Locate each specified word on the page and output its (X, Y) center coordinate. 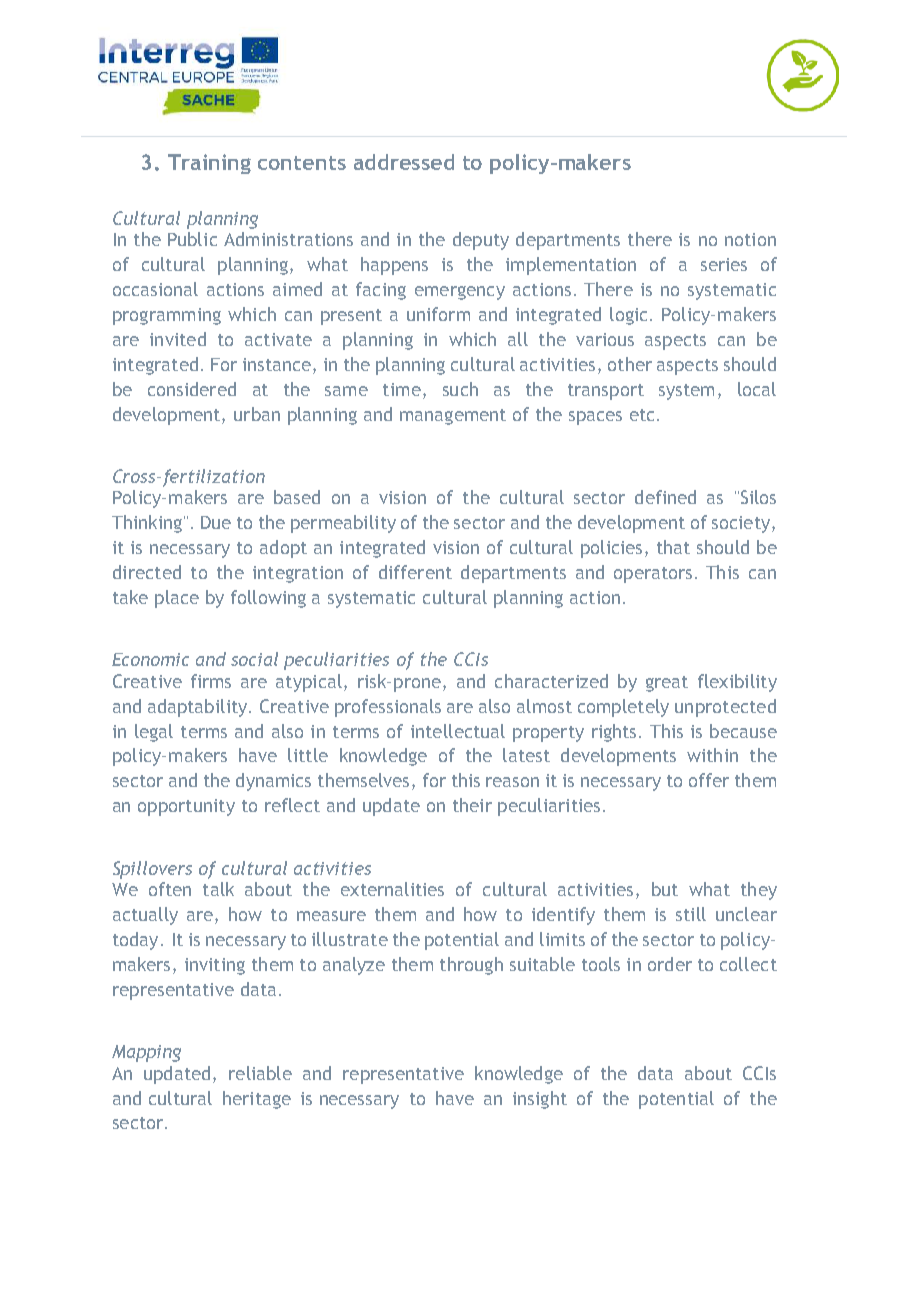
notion (750, 239)
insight (540, 1100)
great (667, 684)
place (177, 599)
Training (209, 164)
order (670, 964)
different (415, 572)
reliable (260, 1073)
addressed (404, 162)
